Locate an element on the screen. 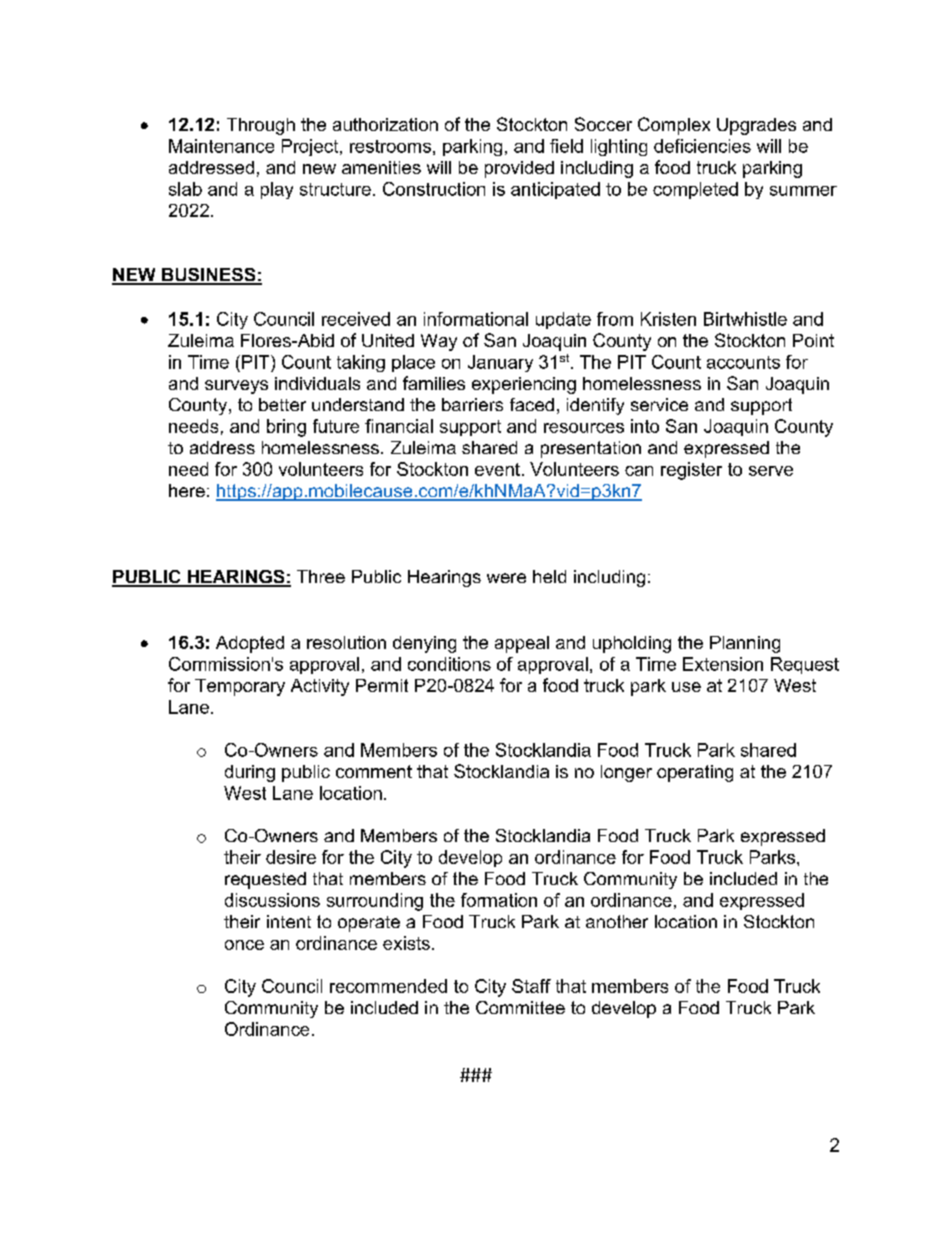 This screenshot has height=1233, width=952. once is located at coordinates (244, 945).
